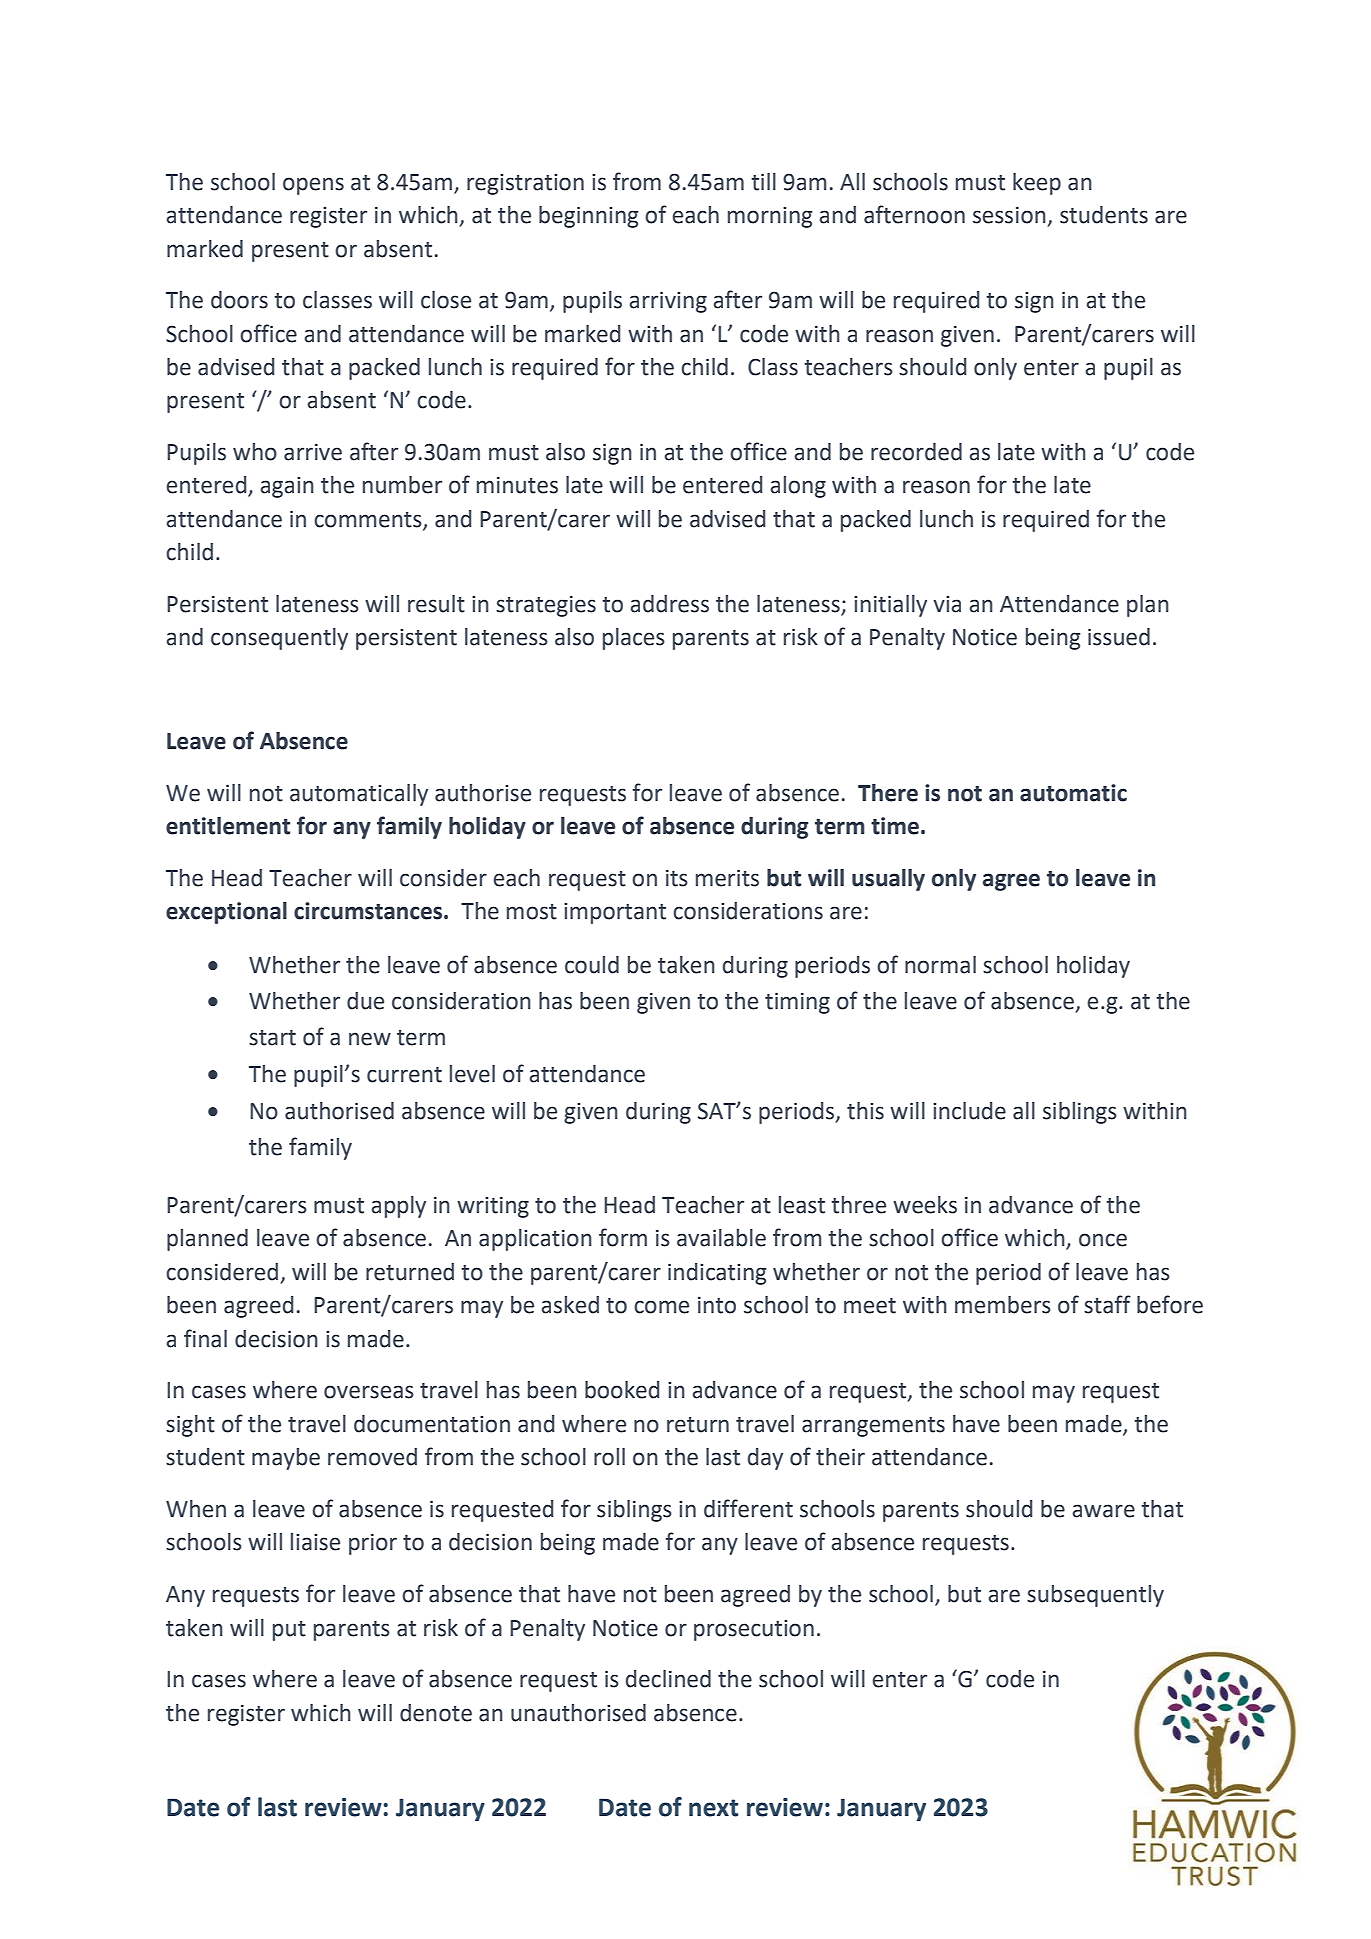  Describe the element at coordinates (668, 302) in the screenshot. I see `arriving` at that location.
